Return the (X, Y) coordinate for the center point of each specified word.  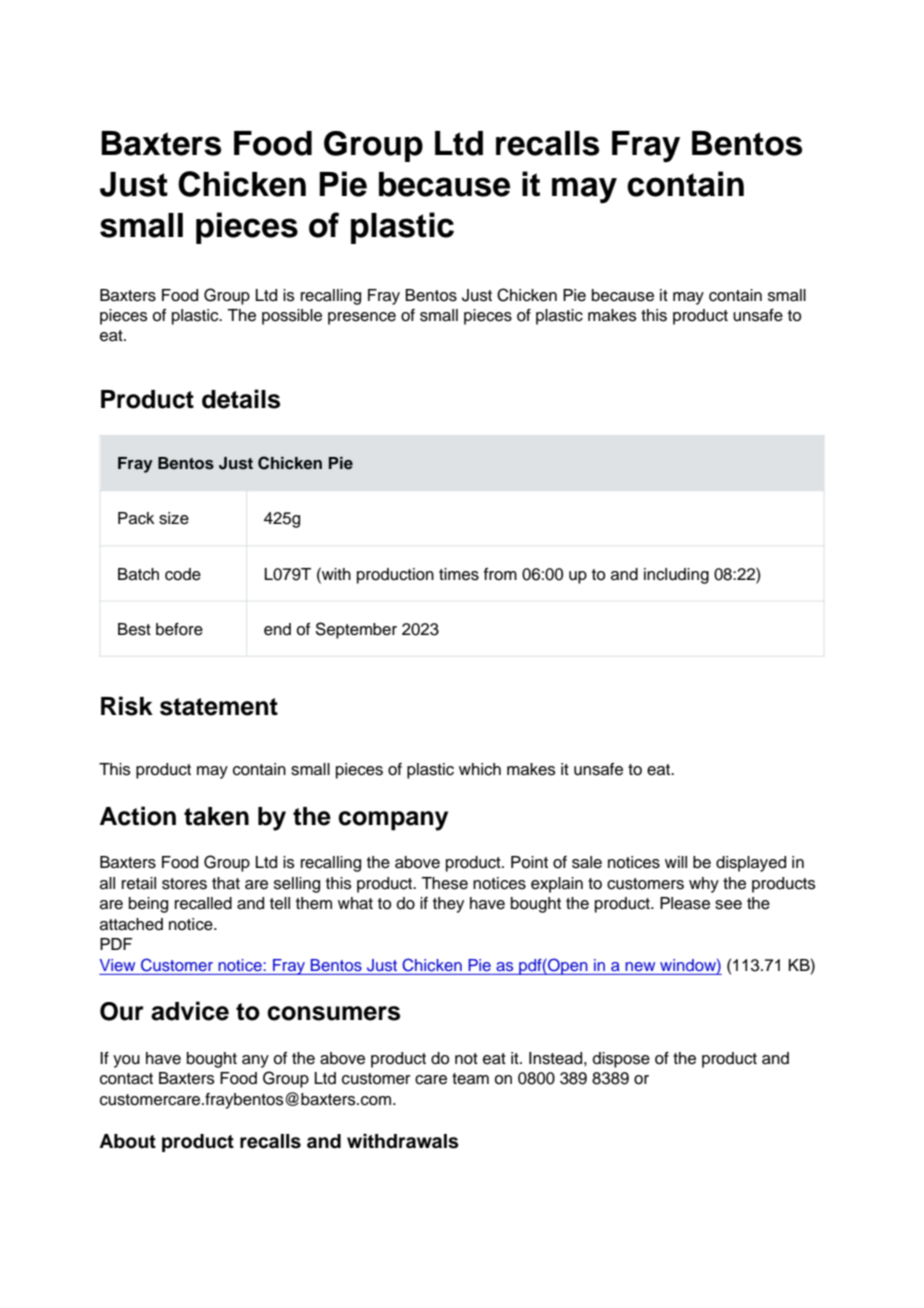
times (459, 574)
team (470, 1079)
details (241, 399)
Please (685, 903)
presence (362, 318)
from (500, 574)
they (448, 905)
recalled (203, 903)
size (174, 518)
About (127, 1141)
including (676, 576)
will (676, 862)
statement (219, 707)
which (480, 769)
